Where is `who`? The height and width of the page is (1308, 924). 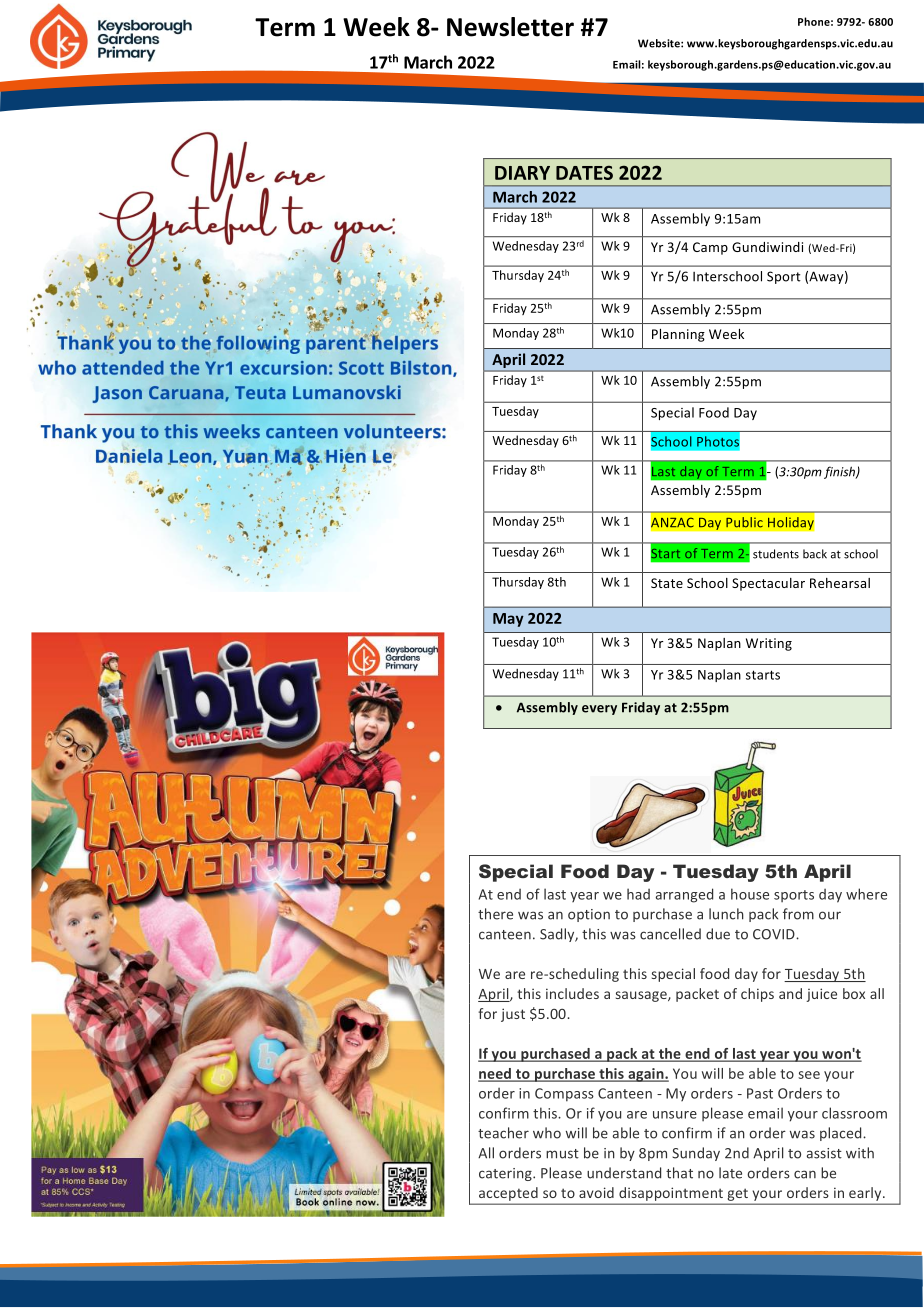
who is located at coordinates (547, 1133).
